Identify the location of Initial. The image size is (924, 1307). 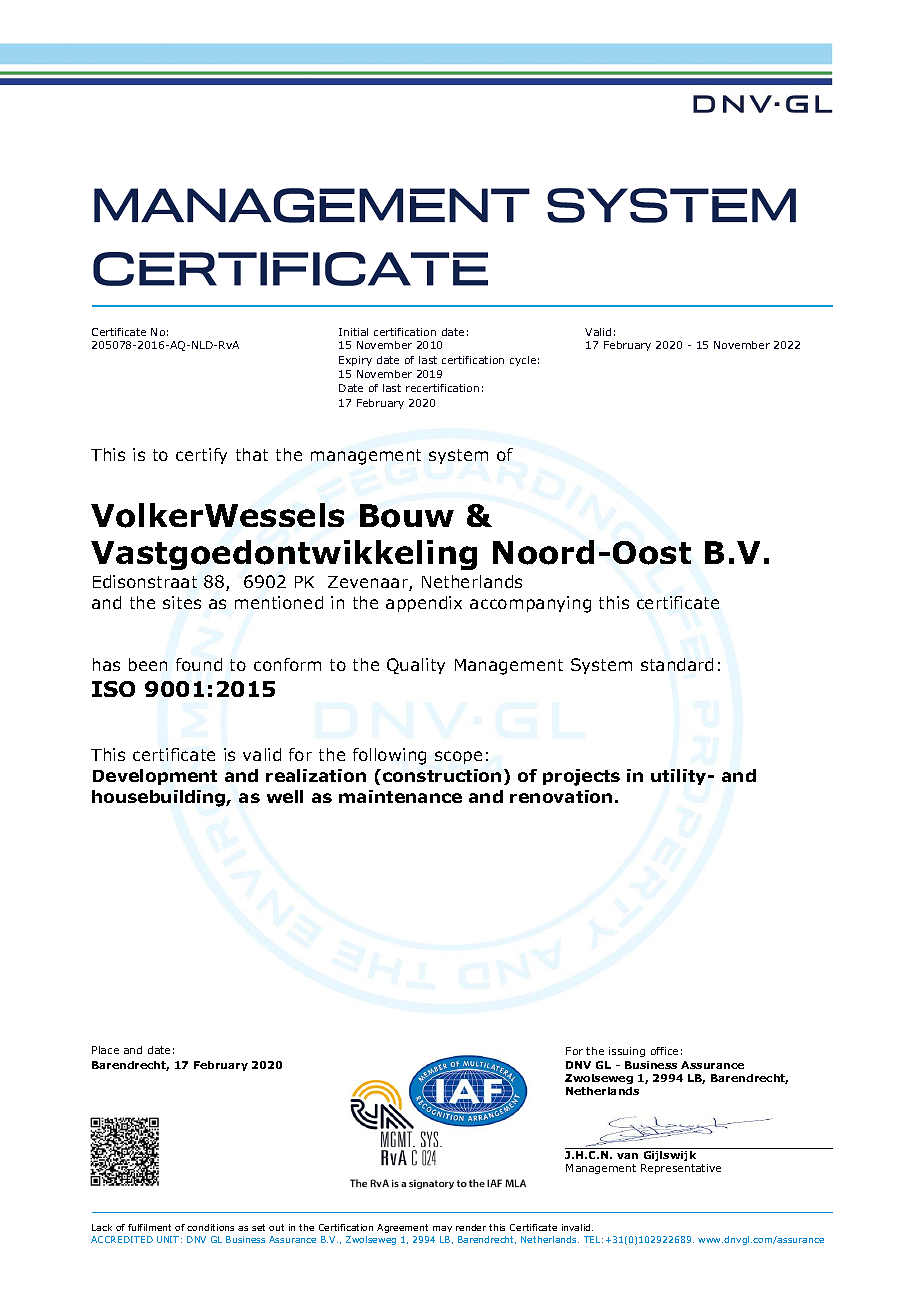
(353, 332).
